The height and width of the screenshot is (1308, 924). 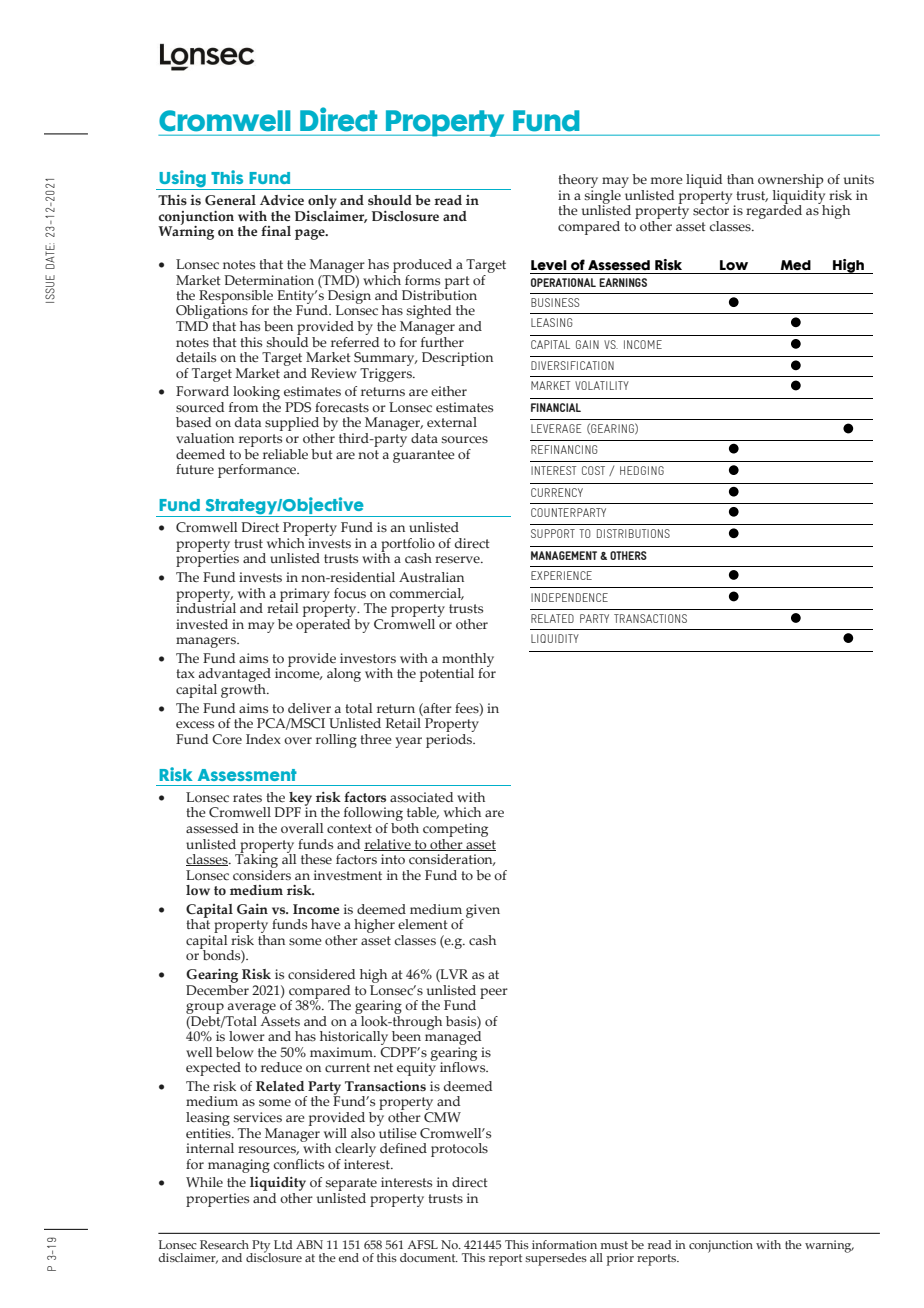 I want to click on theory, so click(x=578, y=182).
